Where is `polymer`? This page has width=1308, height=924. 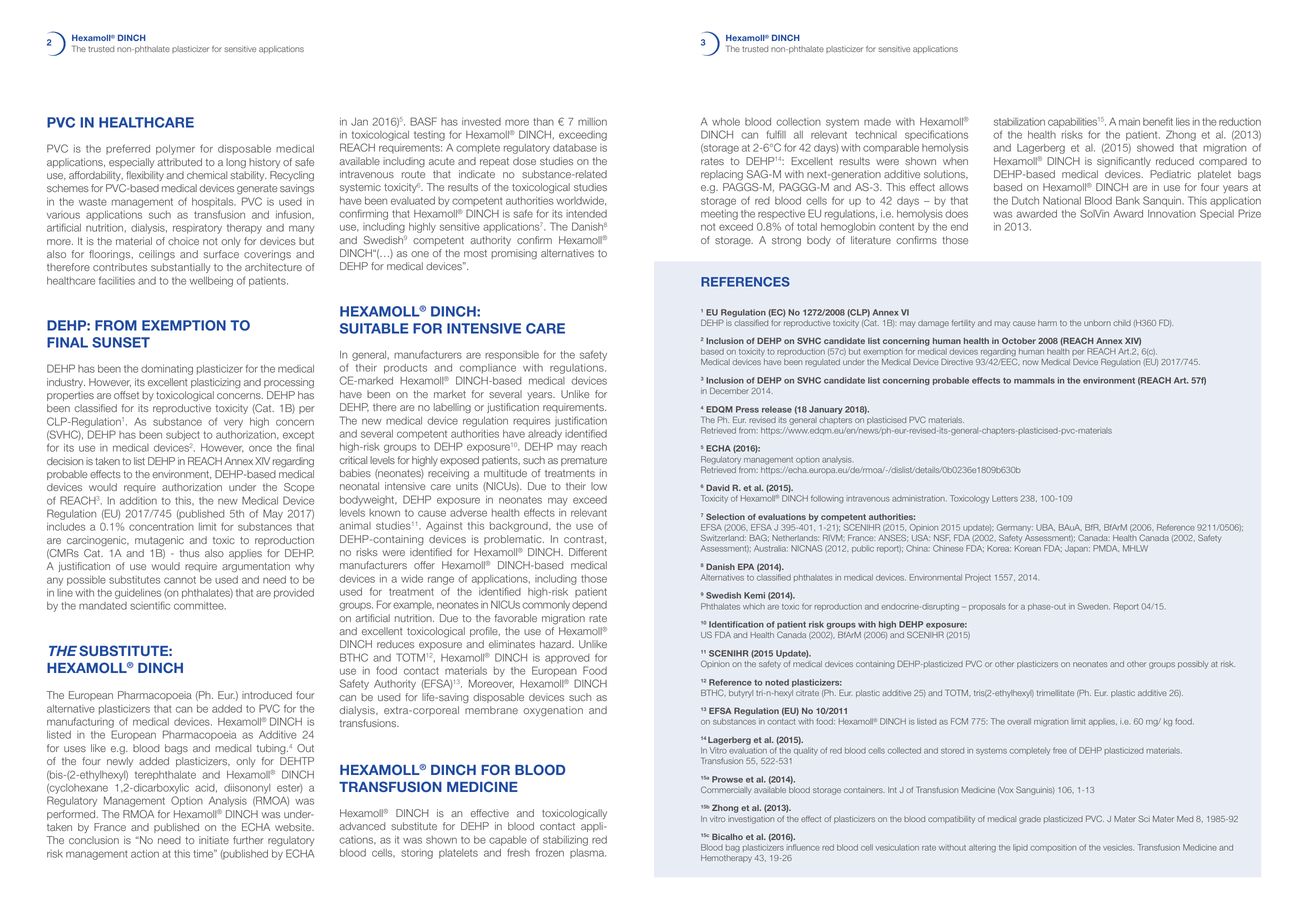
polymer is located at coordinates (175, 150).
